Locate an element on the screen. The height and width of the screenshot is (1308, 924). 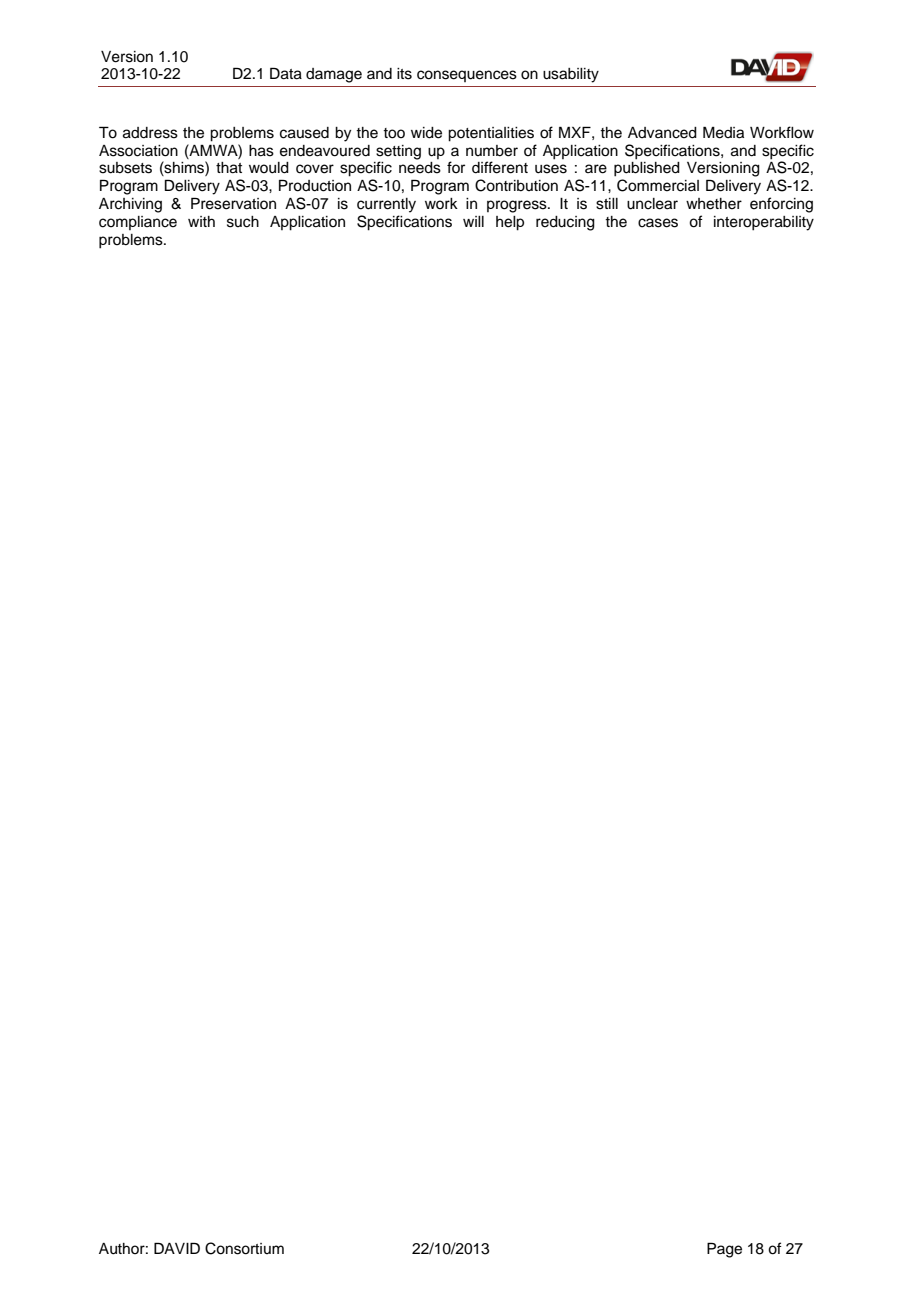
DAVID is located at coordinates (177, 1248).
